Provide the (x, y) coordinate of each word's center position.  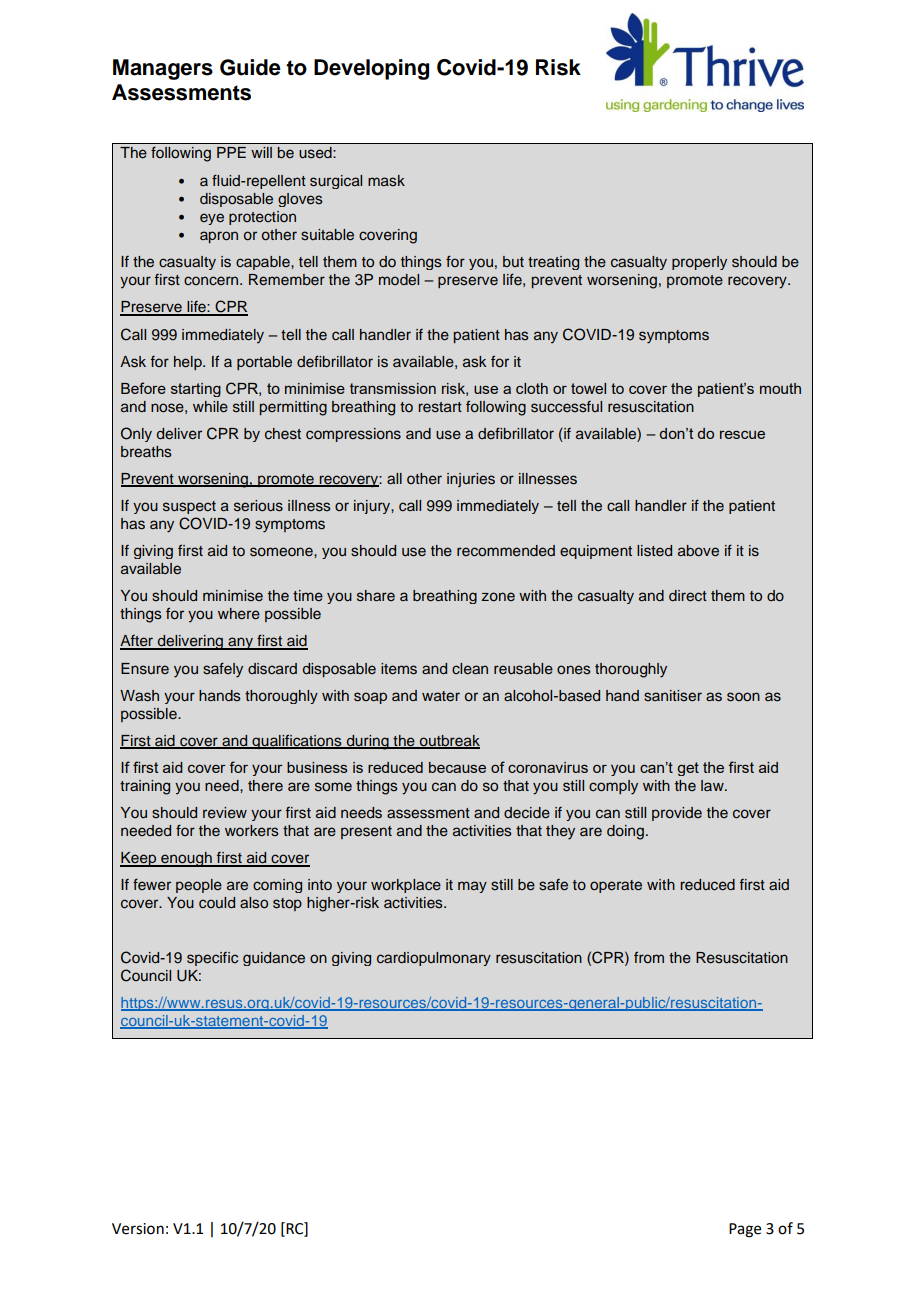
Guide (250, 67)
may (472, 887)
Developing (371, 69)
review (225, 813)
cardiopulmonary (434, 959)
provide (677, 814)
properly (699, 263)
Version (138, 1229)
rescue (742, 435)
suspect (189, 507)
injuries (471, 480)
